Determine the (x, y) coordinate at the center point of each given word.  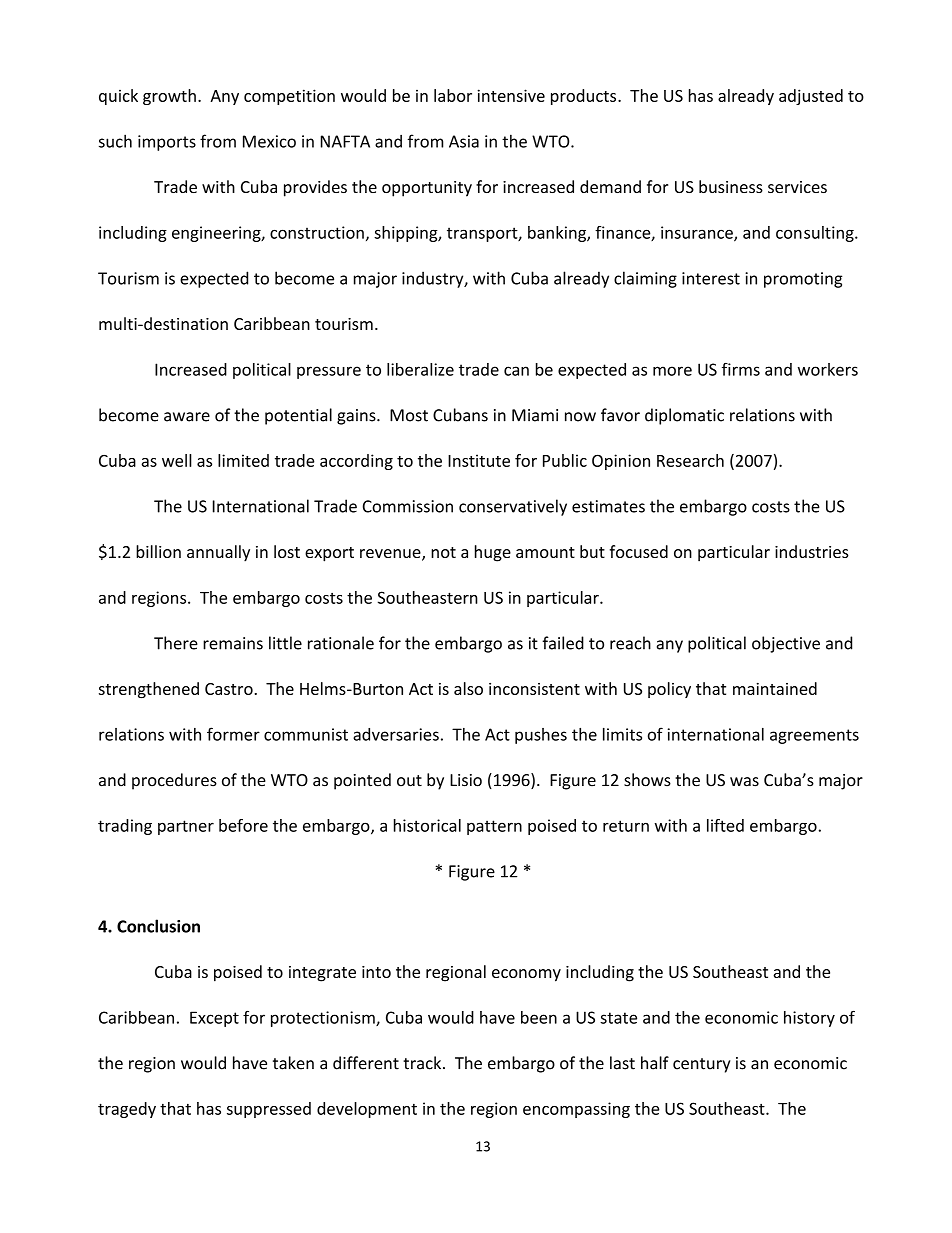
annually (218, 553)
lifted (725, 825)
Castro (229, 689)
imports (167, 143)
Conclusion (158, 926)
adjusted (811, 97)
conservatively (513, 507)
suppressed (269, 1110)
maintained (775, 688)
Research (690, 460)
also (468, 688)
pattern (494, 827)
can (516, 371)
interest (711, 278)
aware (187, 417)
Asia (464, 141)
